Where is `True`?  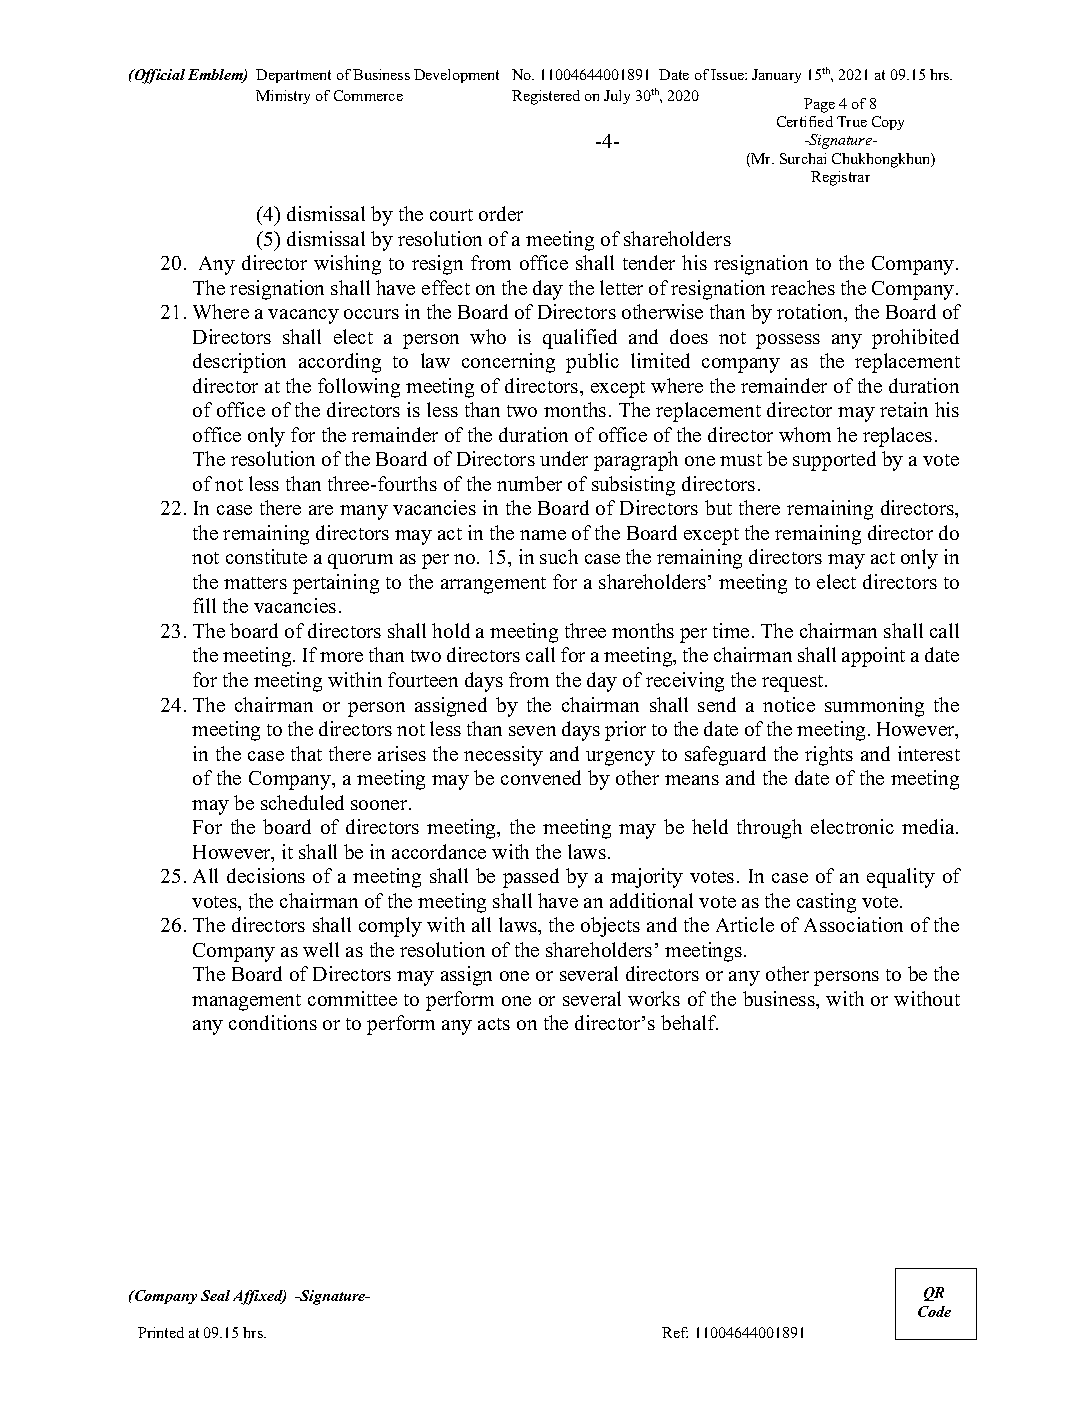 True is located at coordinates (852, 121).
